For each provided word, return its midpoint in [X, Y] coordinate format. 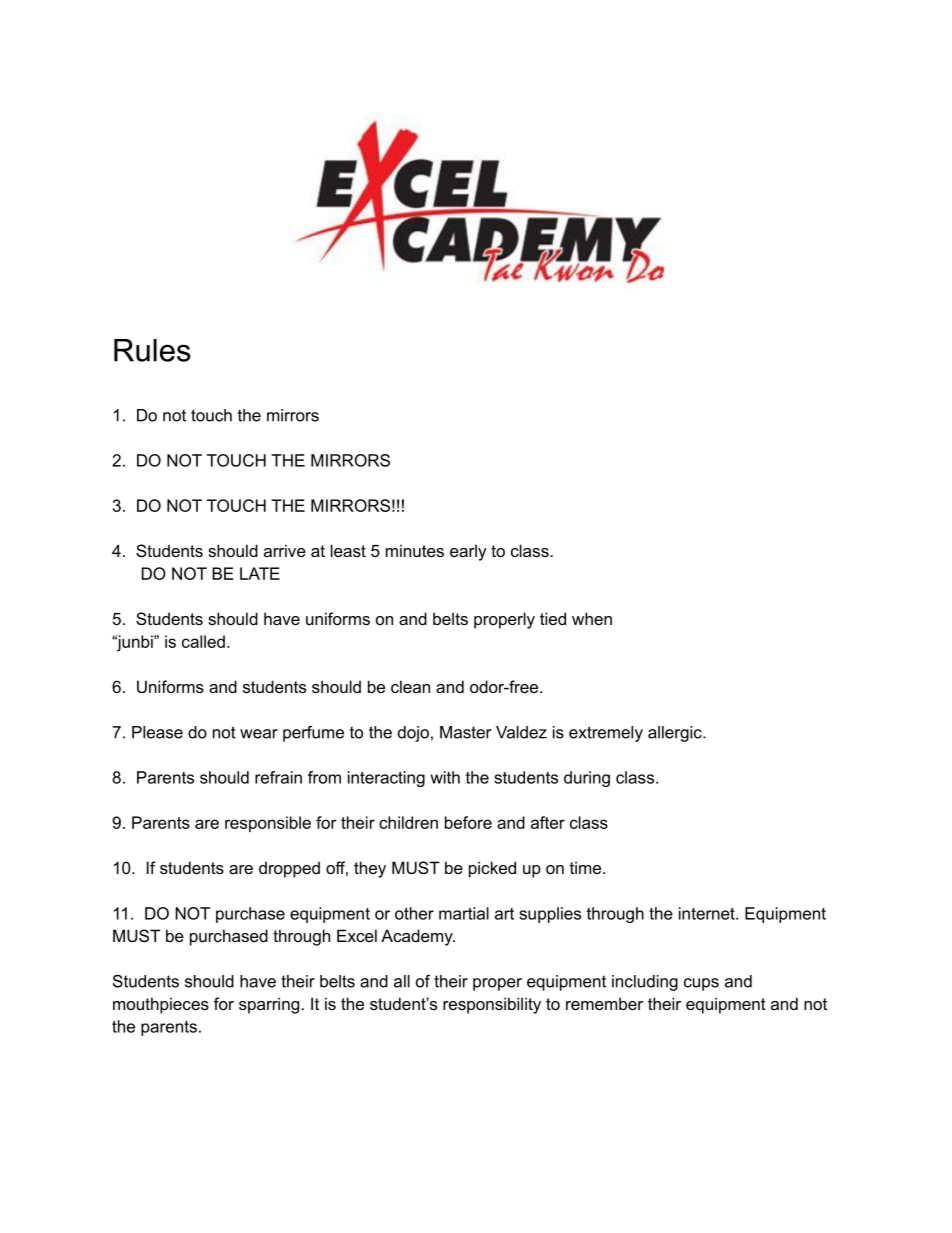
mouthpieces [161, 1005]
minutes [415, 550]
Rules [152, 350]
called [203, 641]
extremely [606, 734]
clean [410, 686]
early [468, 552]
